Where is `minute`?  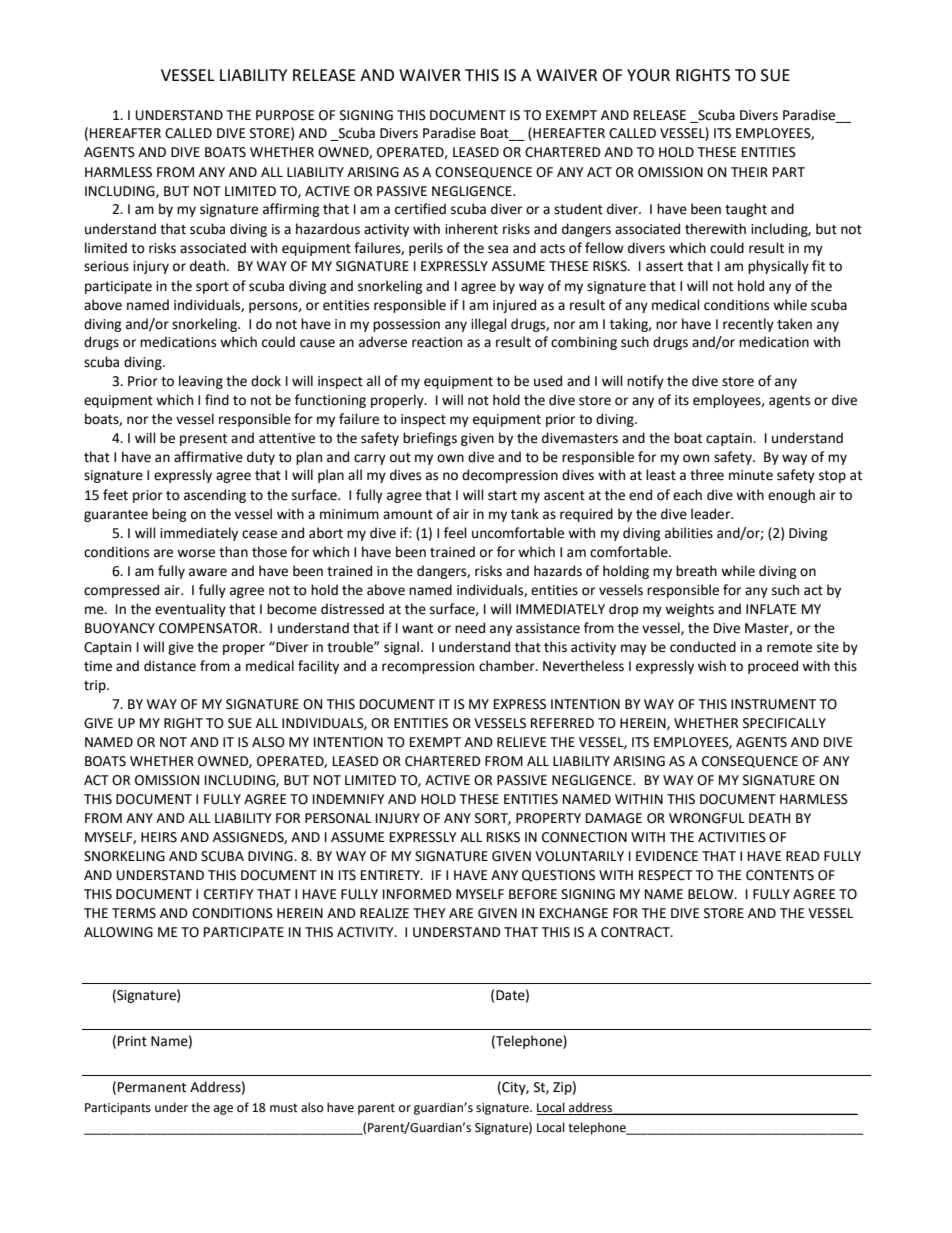 minute is located at coordinates (751, 475).
